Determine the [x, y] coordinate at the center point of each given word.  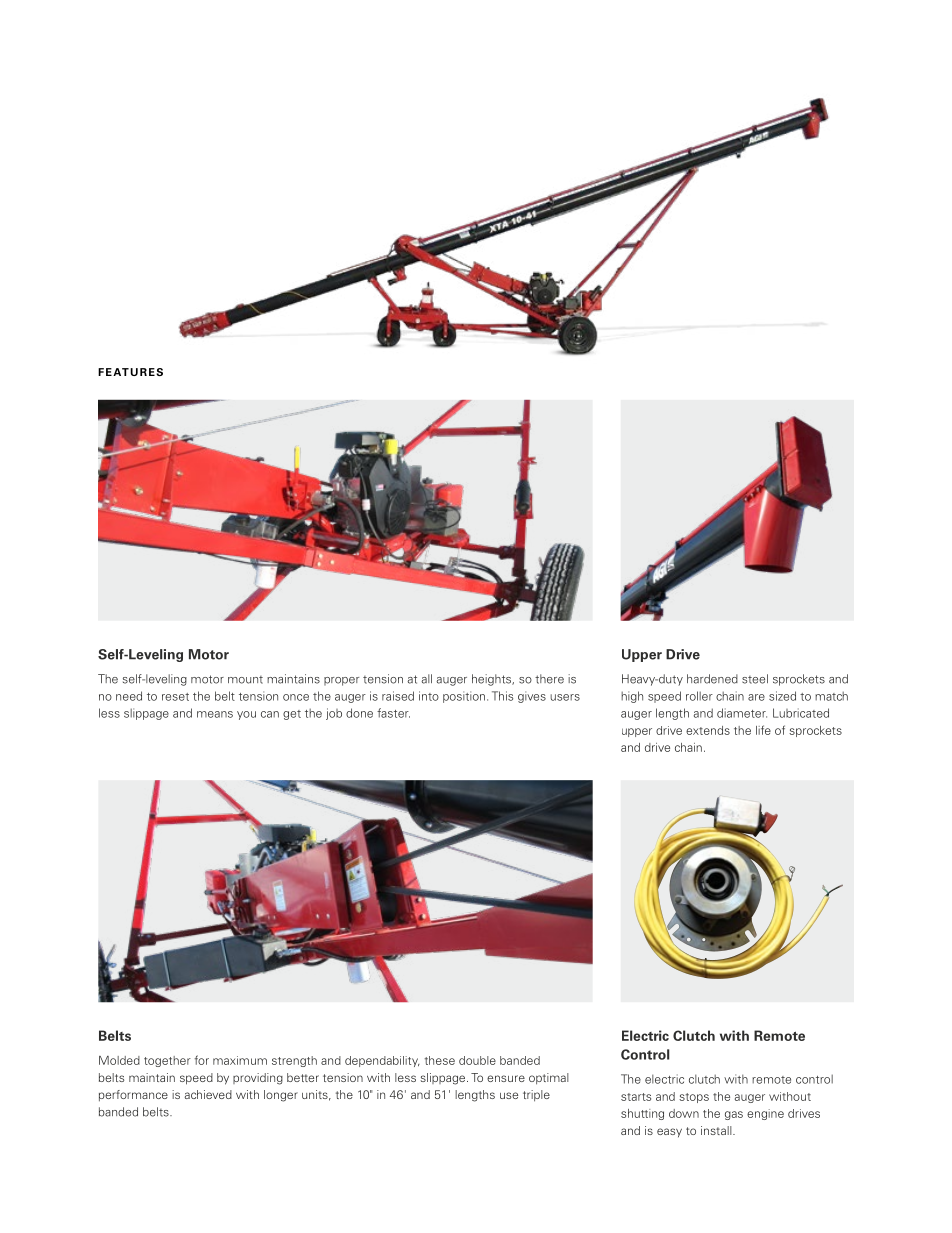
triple [536, 1096]
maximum [240, 1060]
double [477, 1060]
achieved [208, 1094]
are [756, 697]
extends [708, 730]
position [464, 697]
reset [175, 697]
